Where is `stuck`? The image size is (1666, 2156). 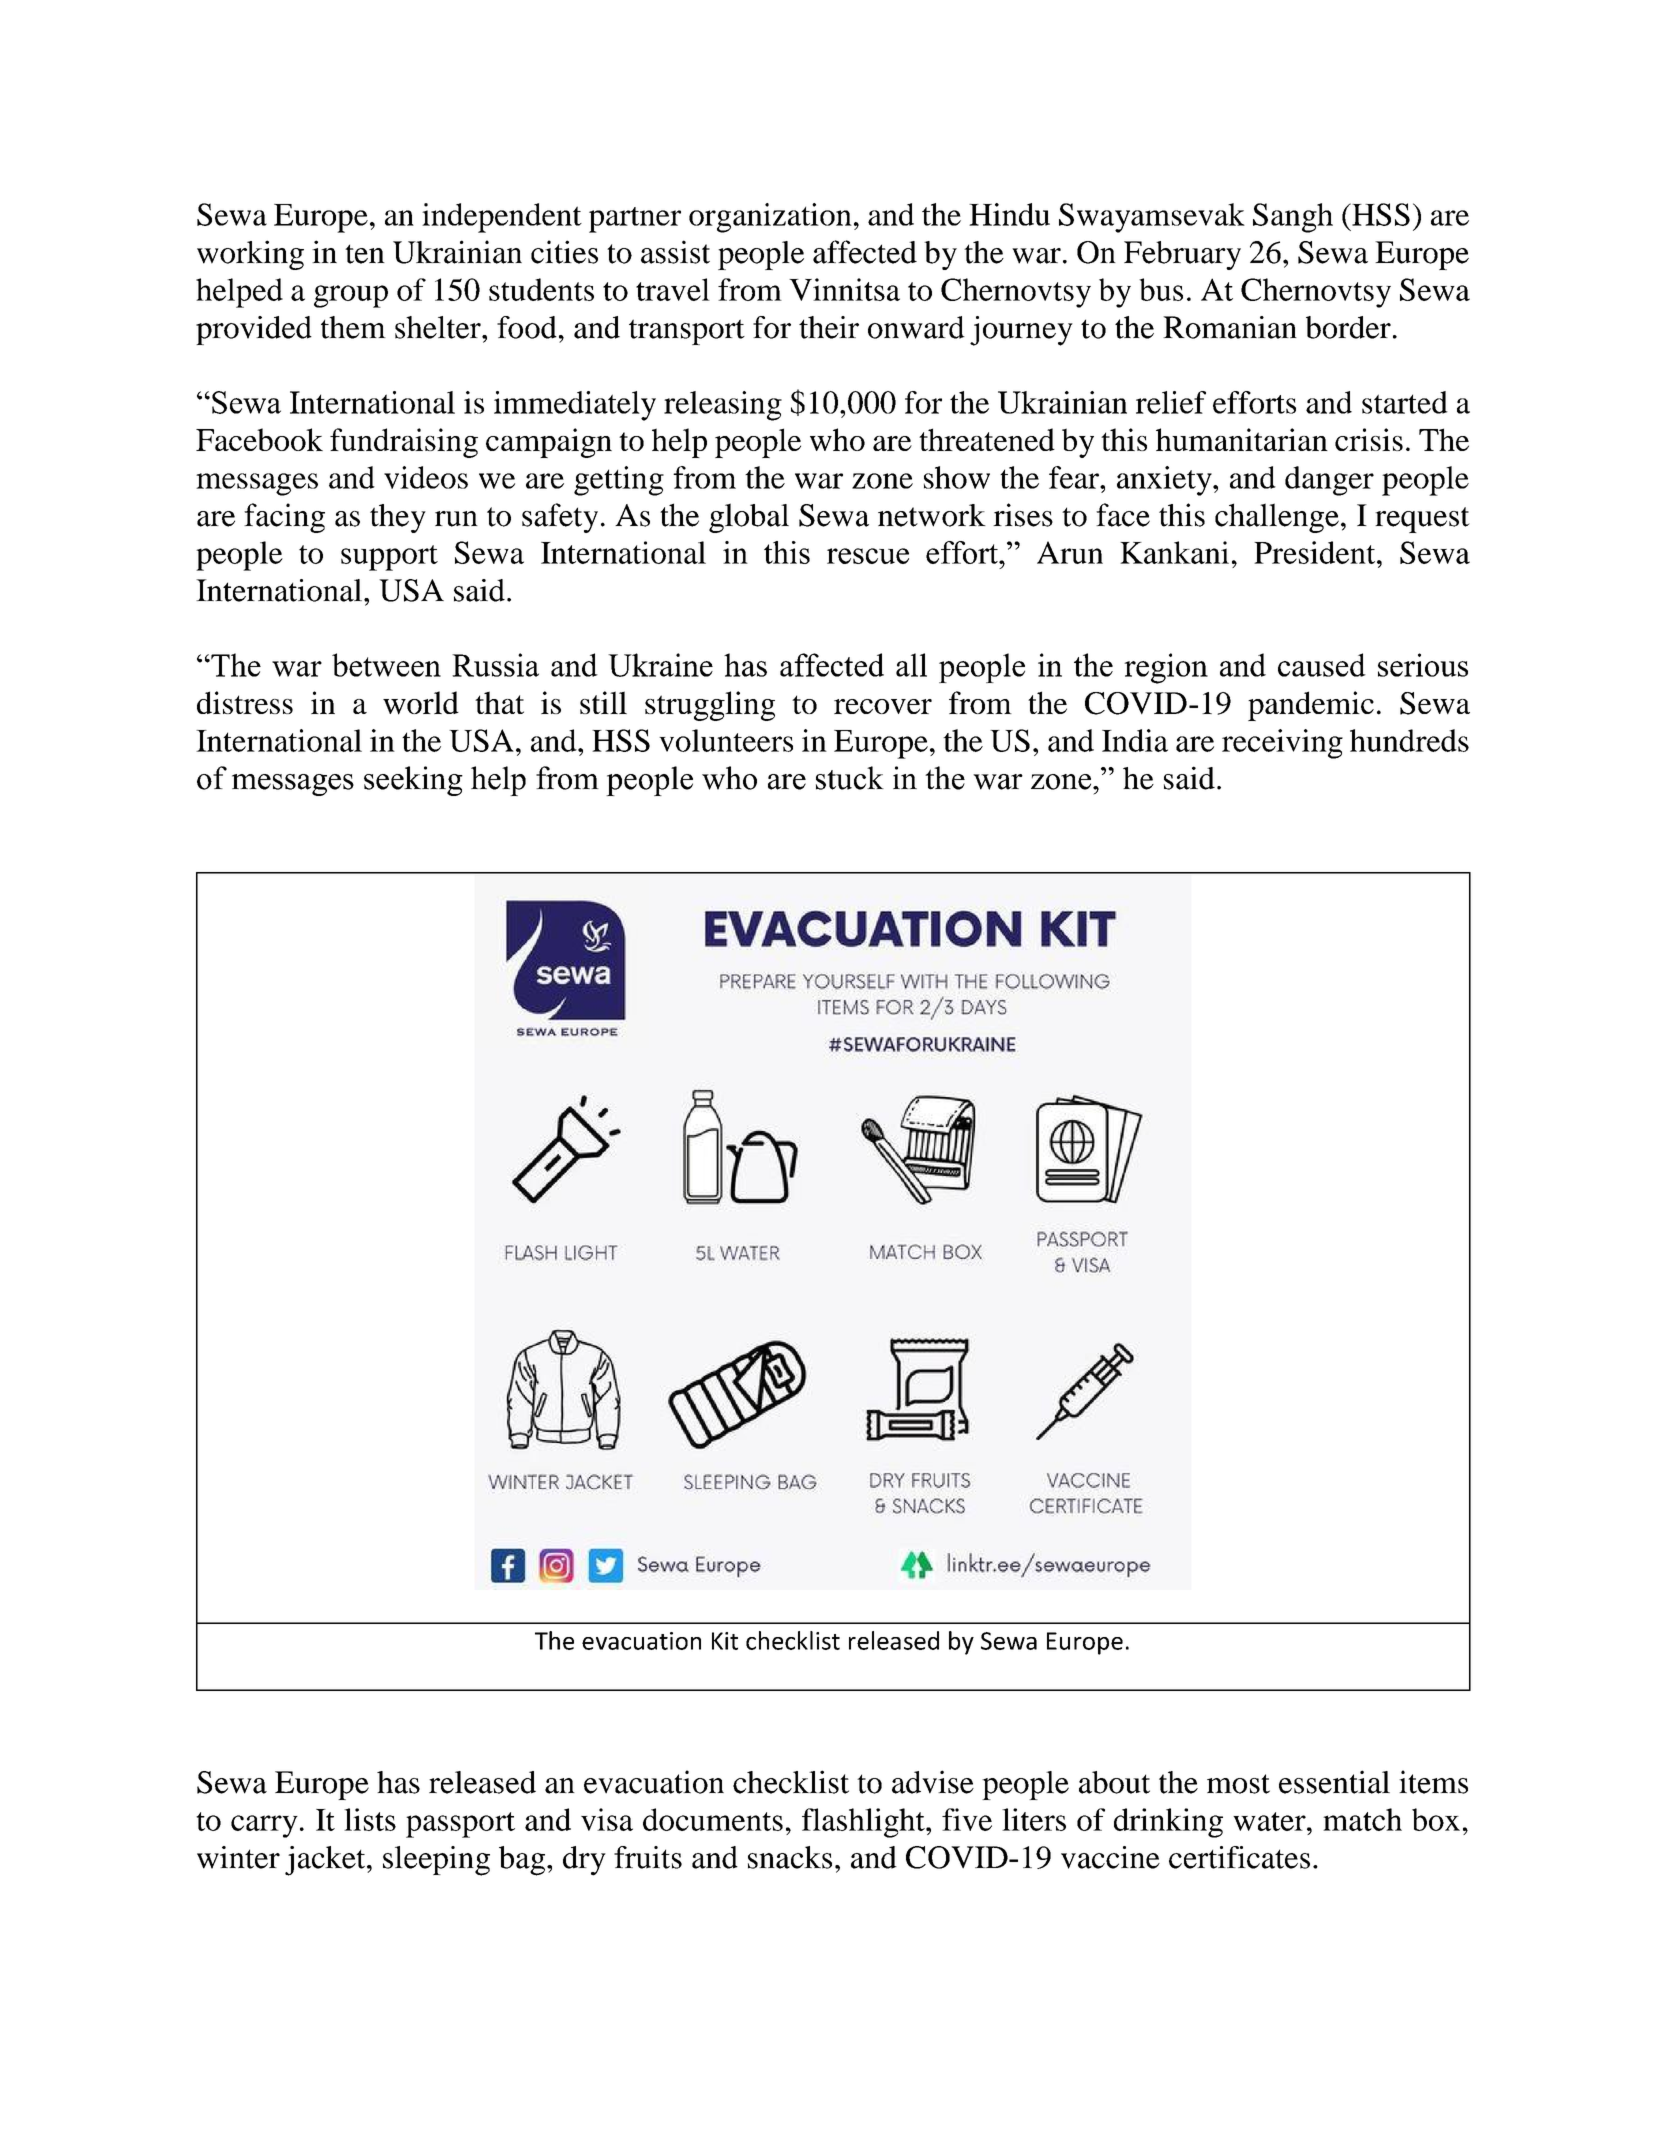
stuck is located at coordinates (850, 778).
